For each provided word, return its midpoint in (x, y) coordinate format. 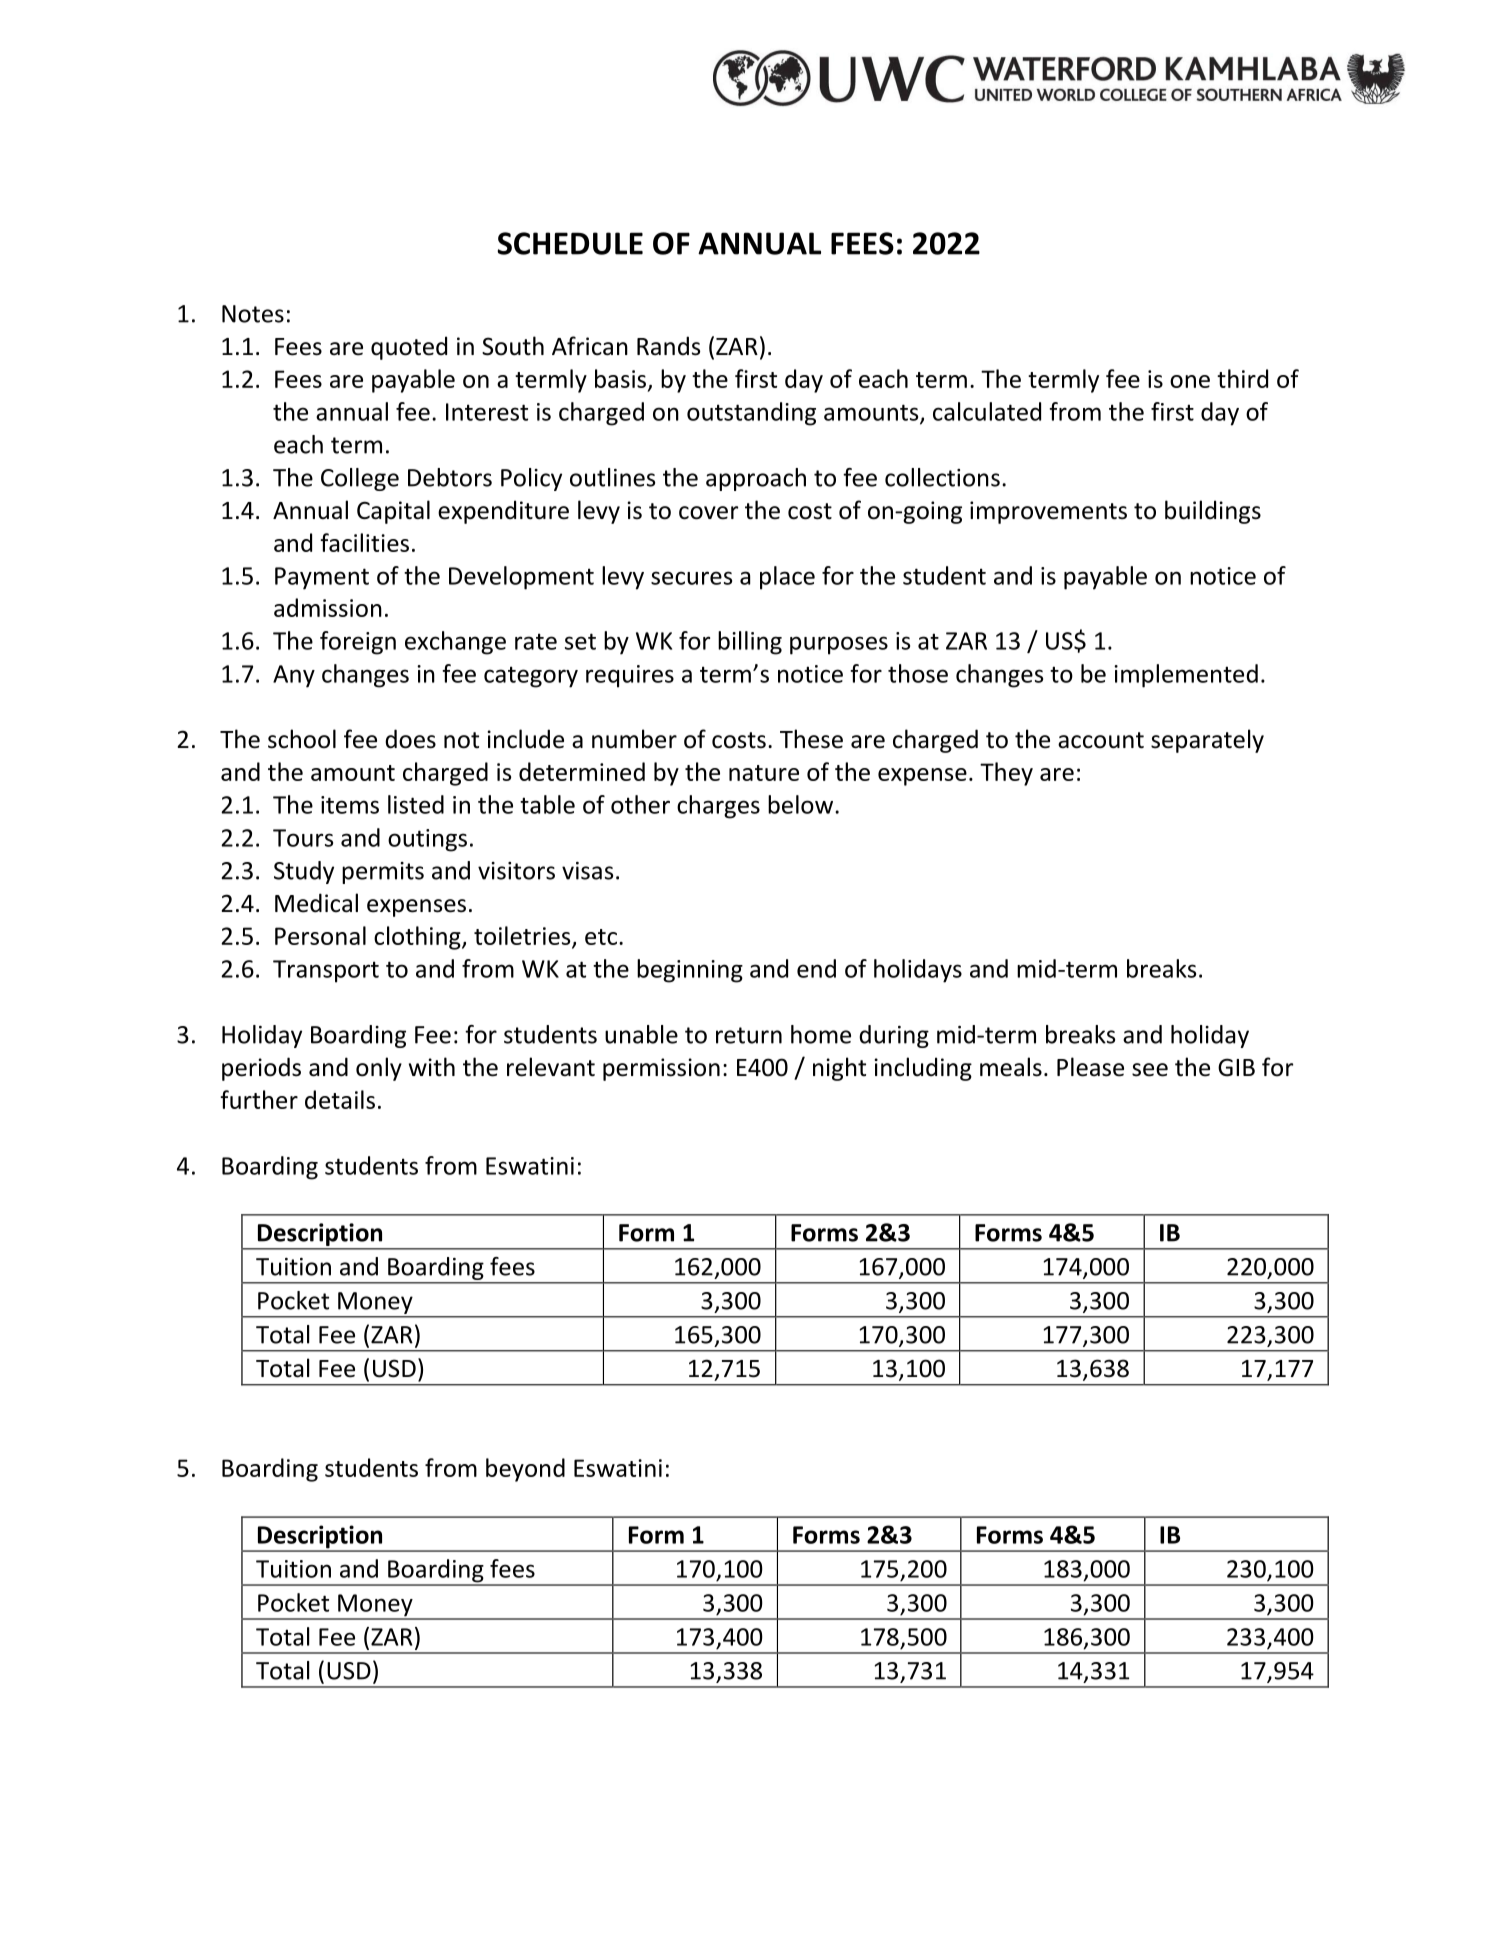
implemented (1186, 676)
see (1150, 1070)
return (749, 1035)
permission (661, 1069)
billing (750, 643)
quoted (409, 348)
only (379, 1069)
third (1242, 378)
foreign (358, 643)
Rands (668, 346)
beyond (525, 1470)
